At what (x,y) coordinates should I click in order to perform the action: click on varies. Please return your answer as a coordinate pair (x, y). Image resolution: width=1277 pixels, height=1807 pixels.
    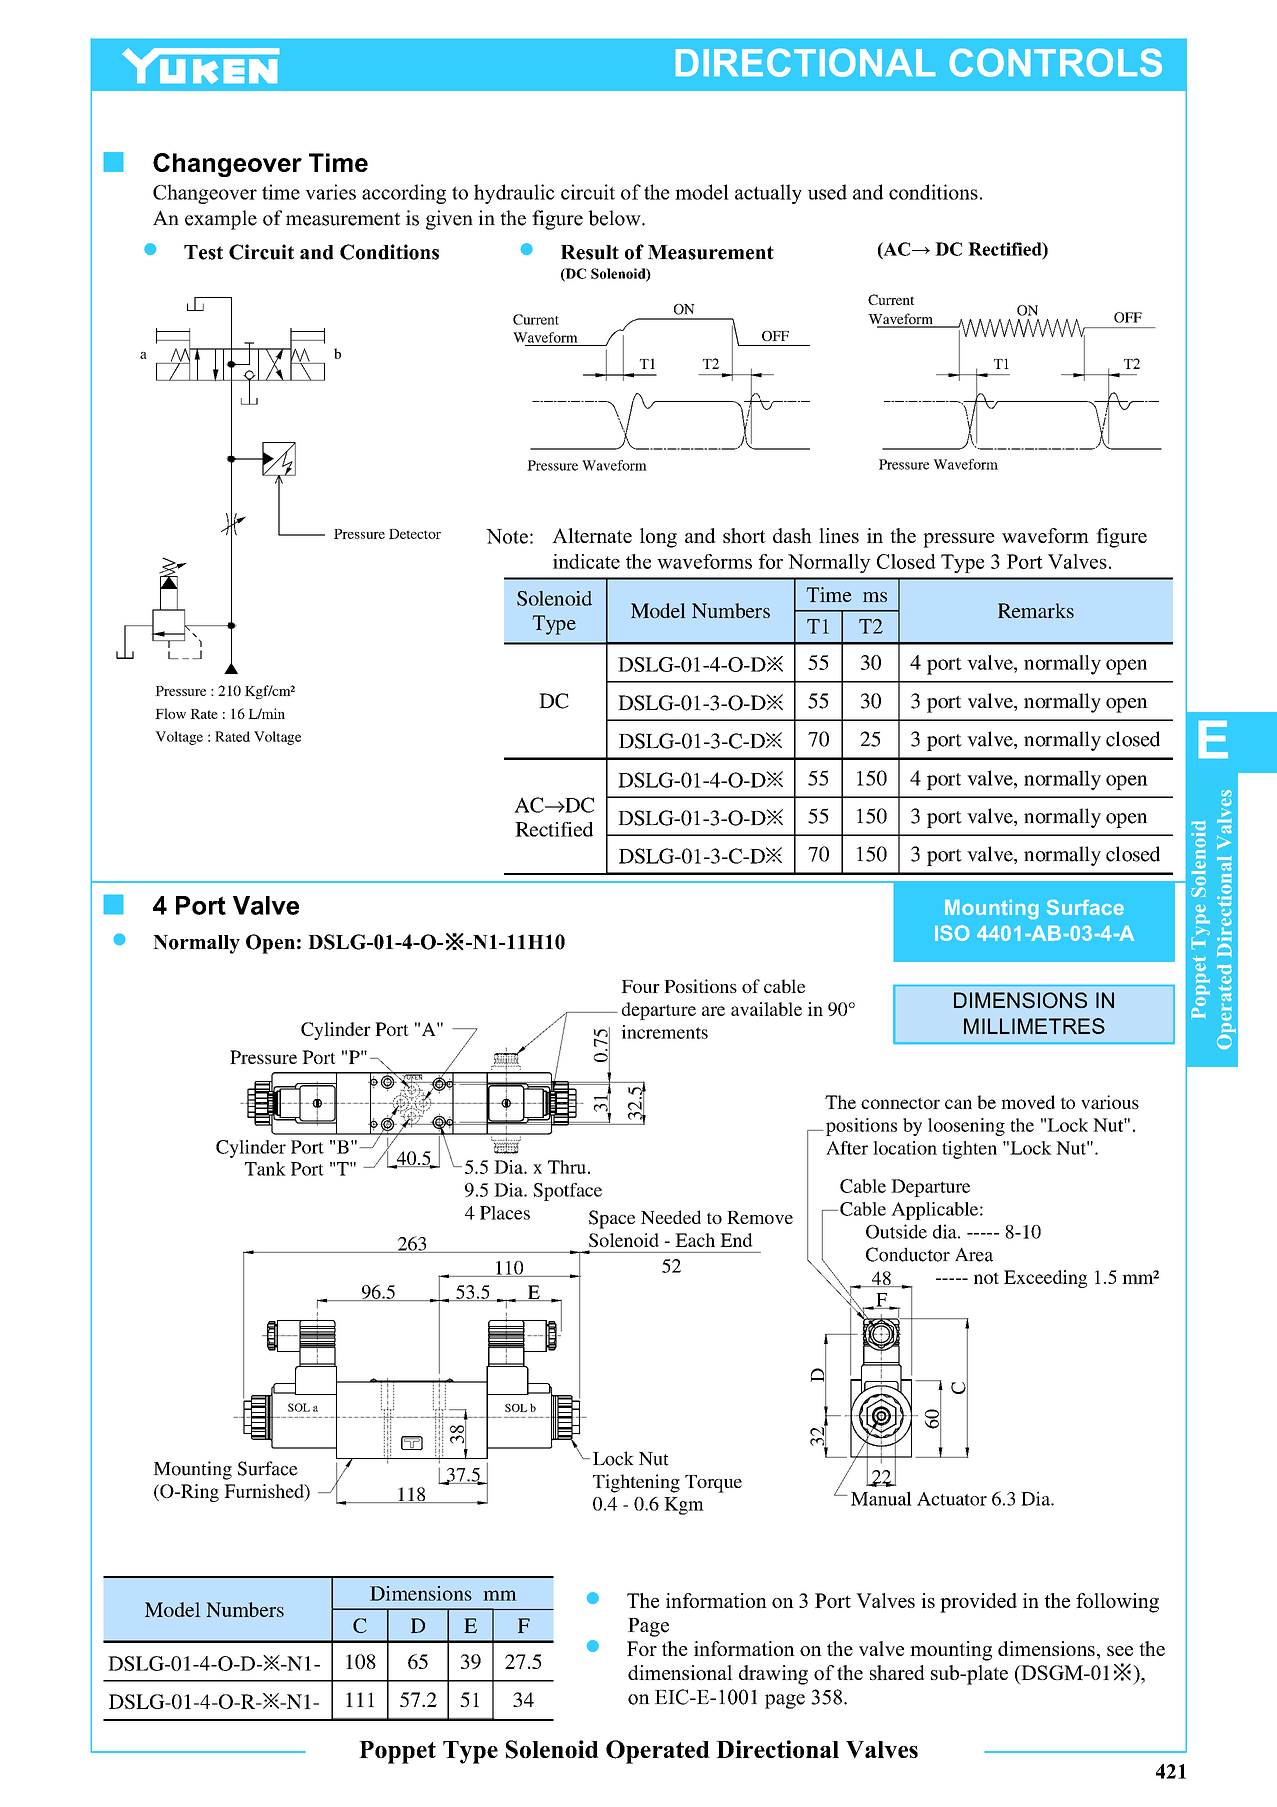
    Looking at the image, I should click on (330, 192).
